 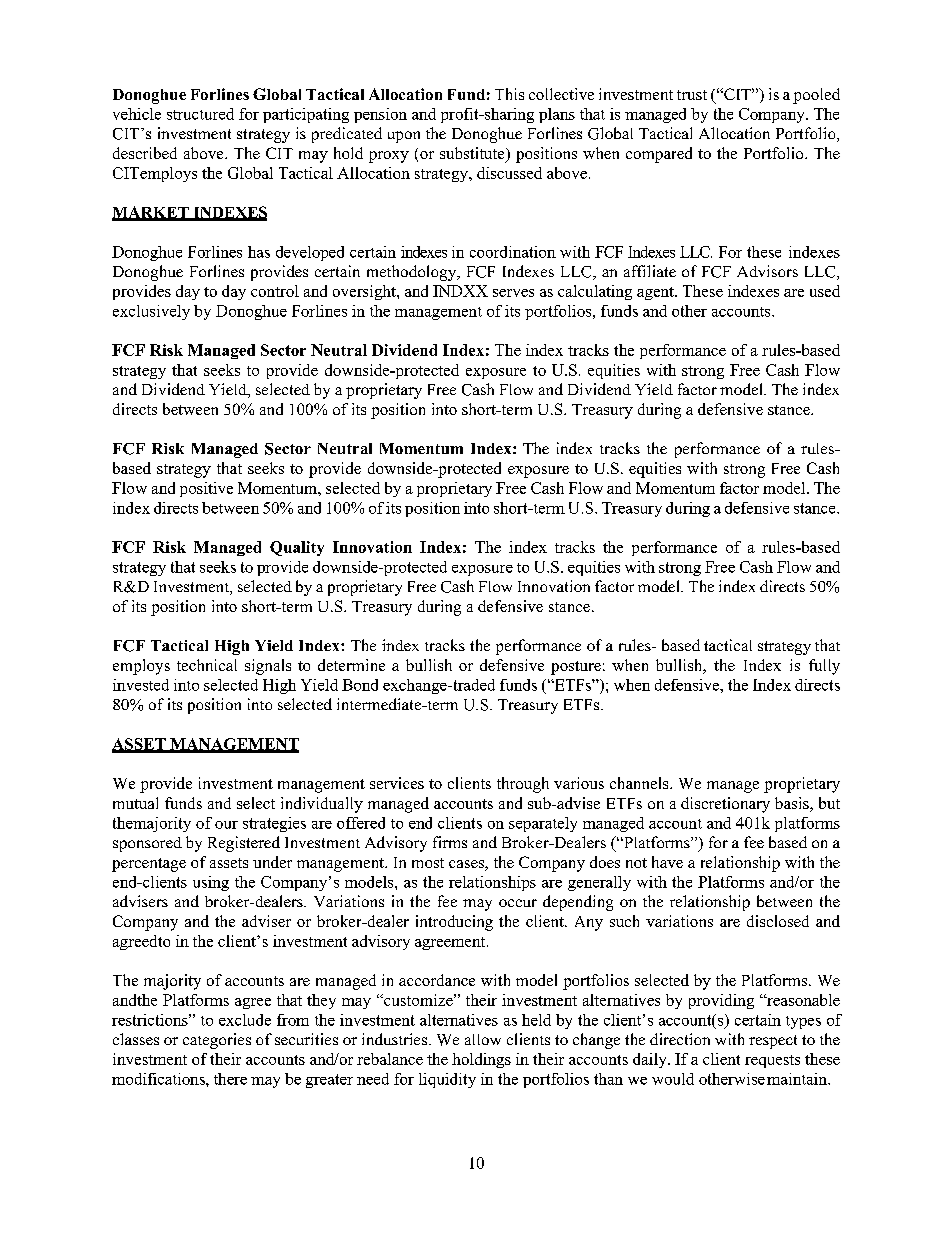 What do you see at coordinates (473, 154) in the screenshot?
I see `substitute` at bounding box center [473, 154].
